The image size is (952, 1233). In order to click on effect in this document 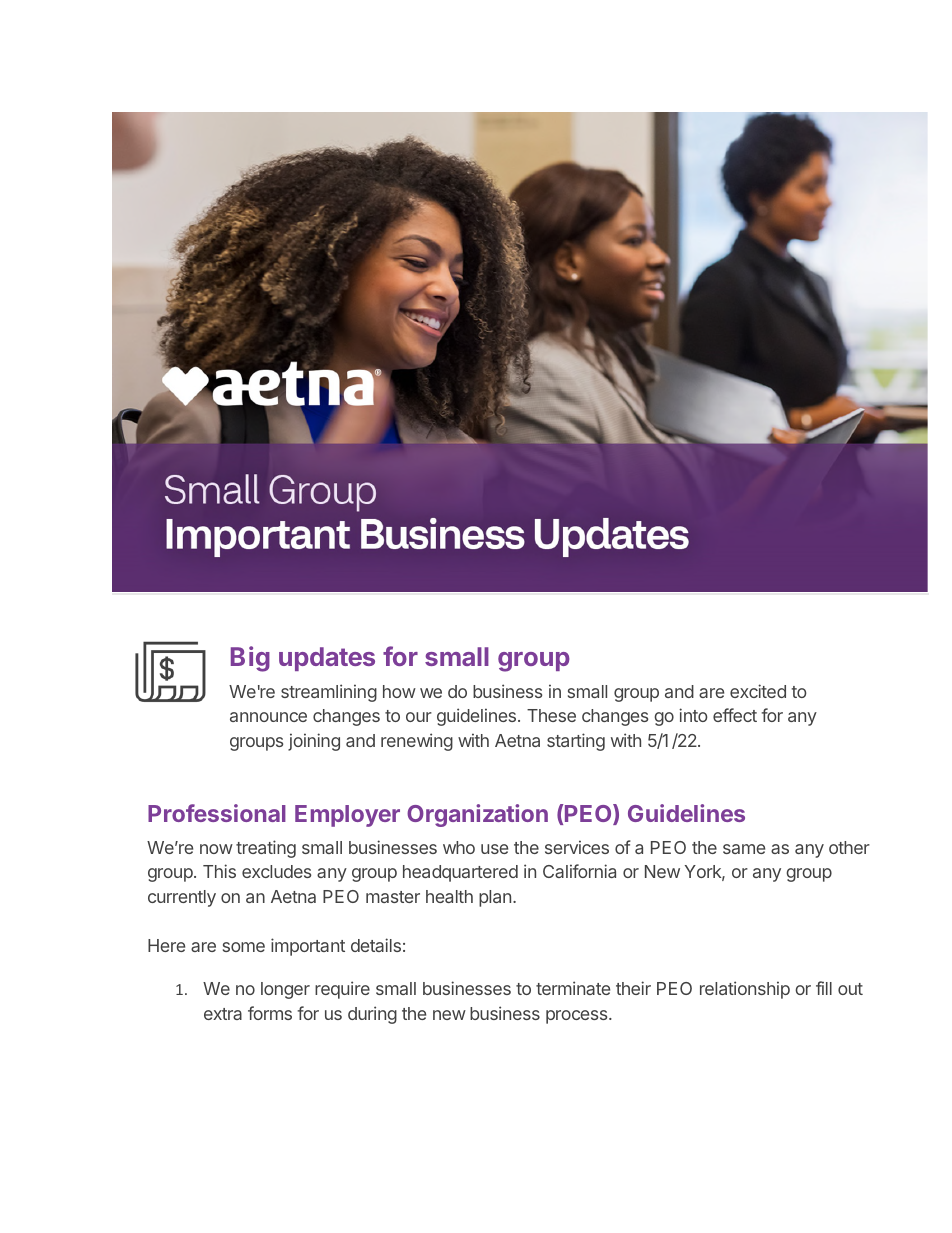, I will do `click(735, 715)`.
